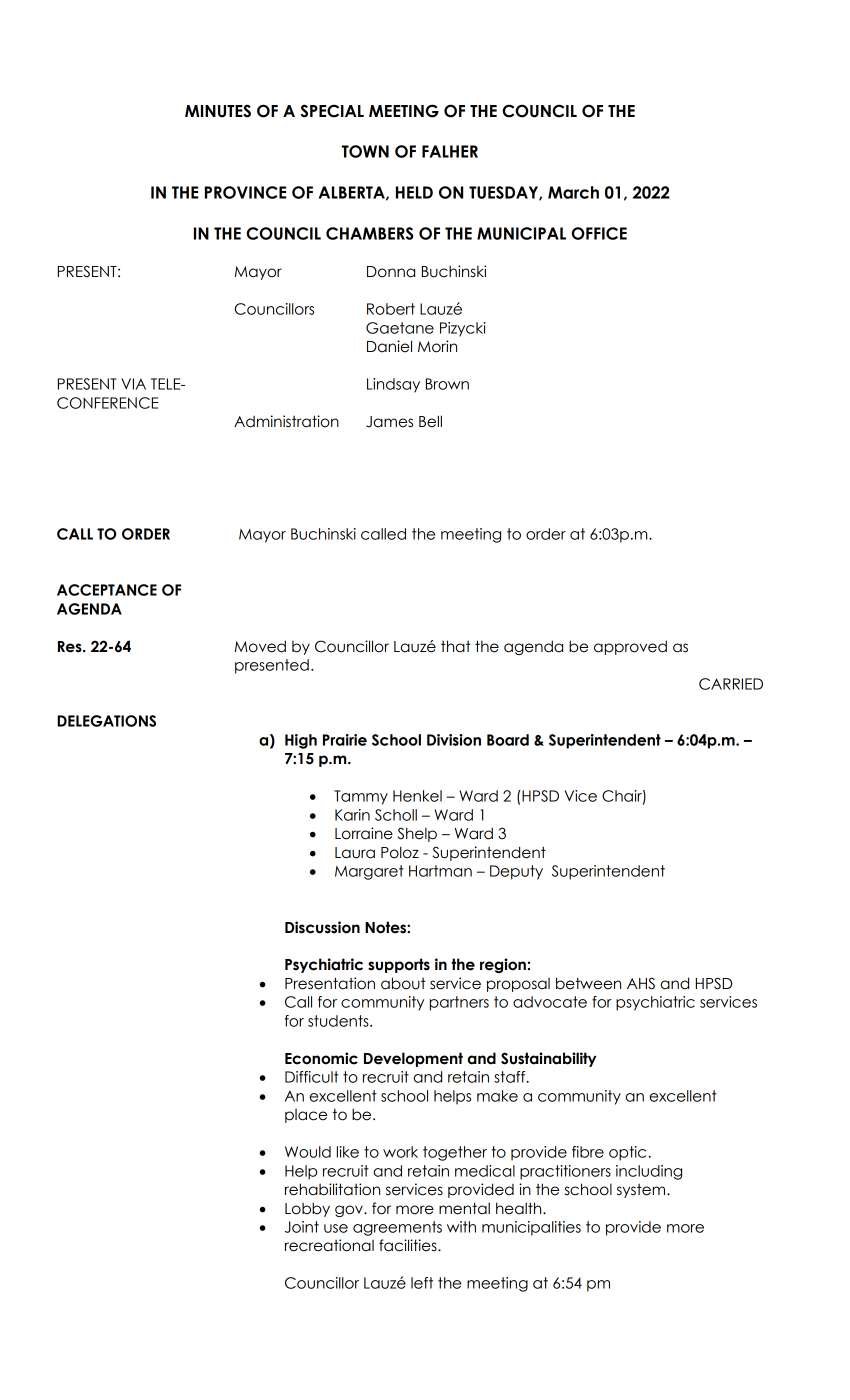  What do you see at coordinates (630, 647) in the page?
I see `approved` at bounding box center [630, 647].
